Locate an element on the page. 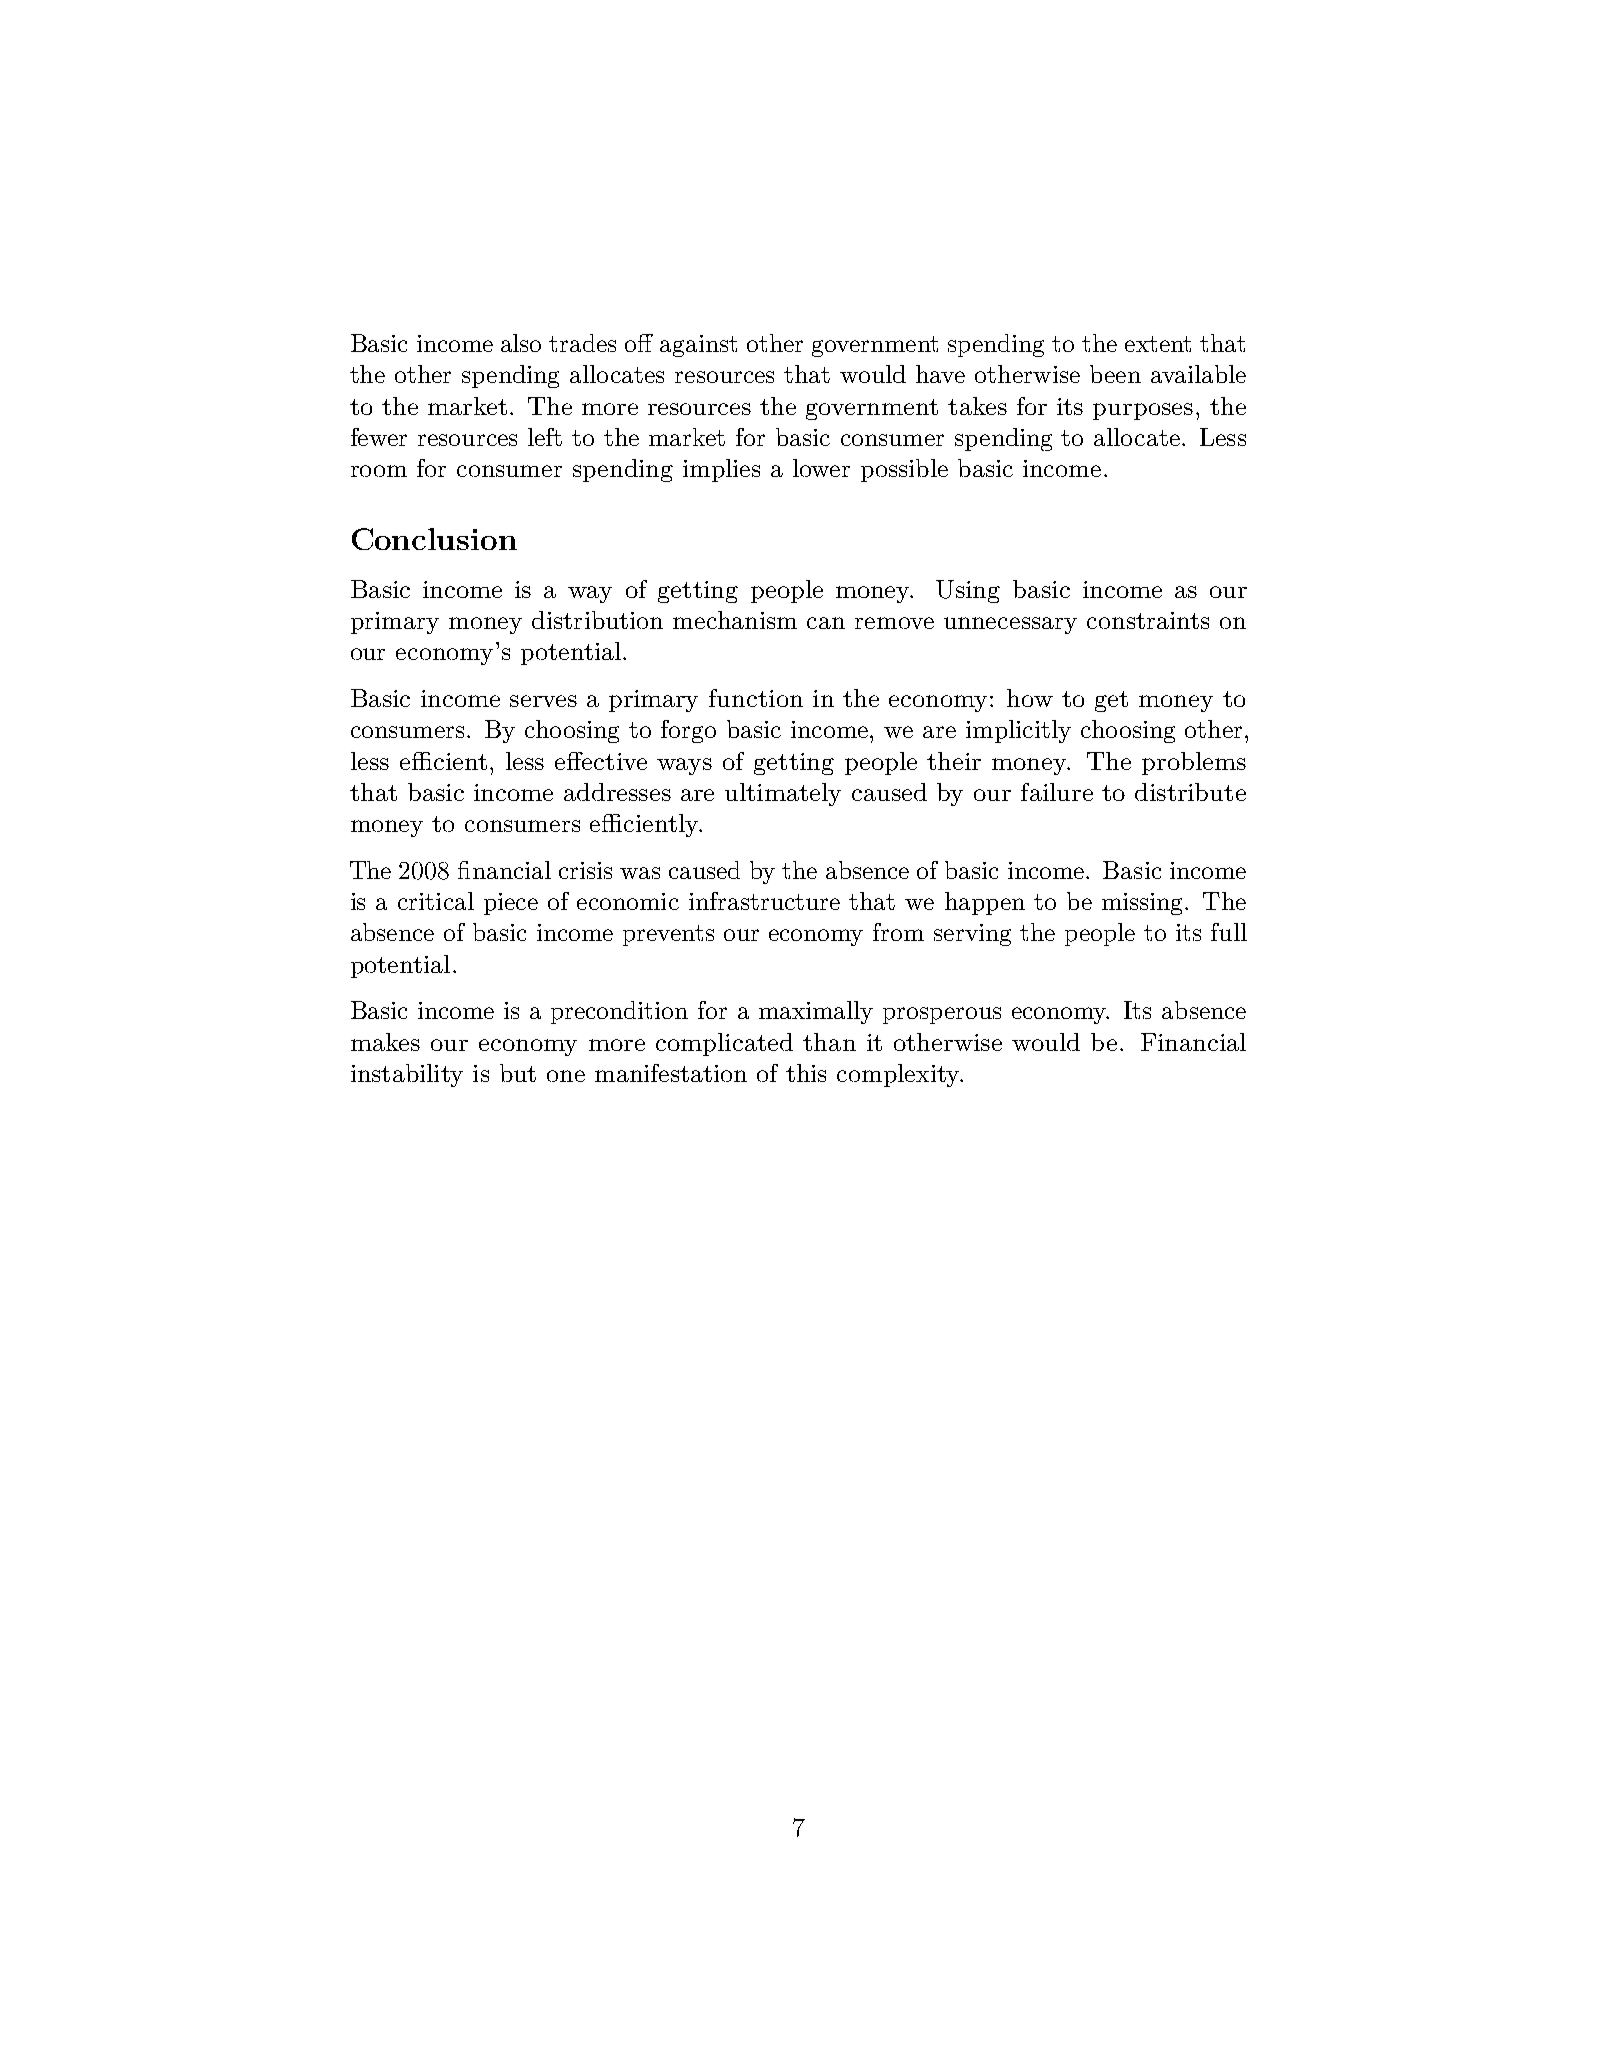  function is located at coordinates (756, 698).
